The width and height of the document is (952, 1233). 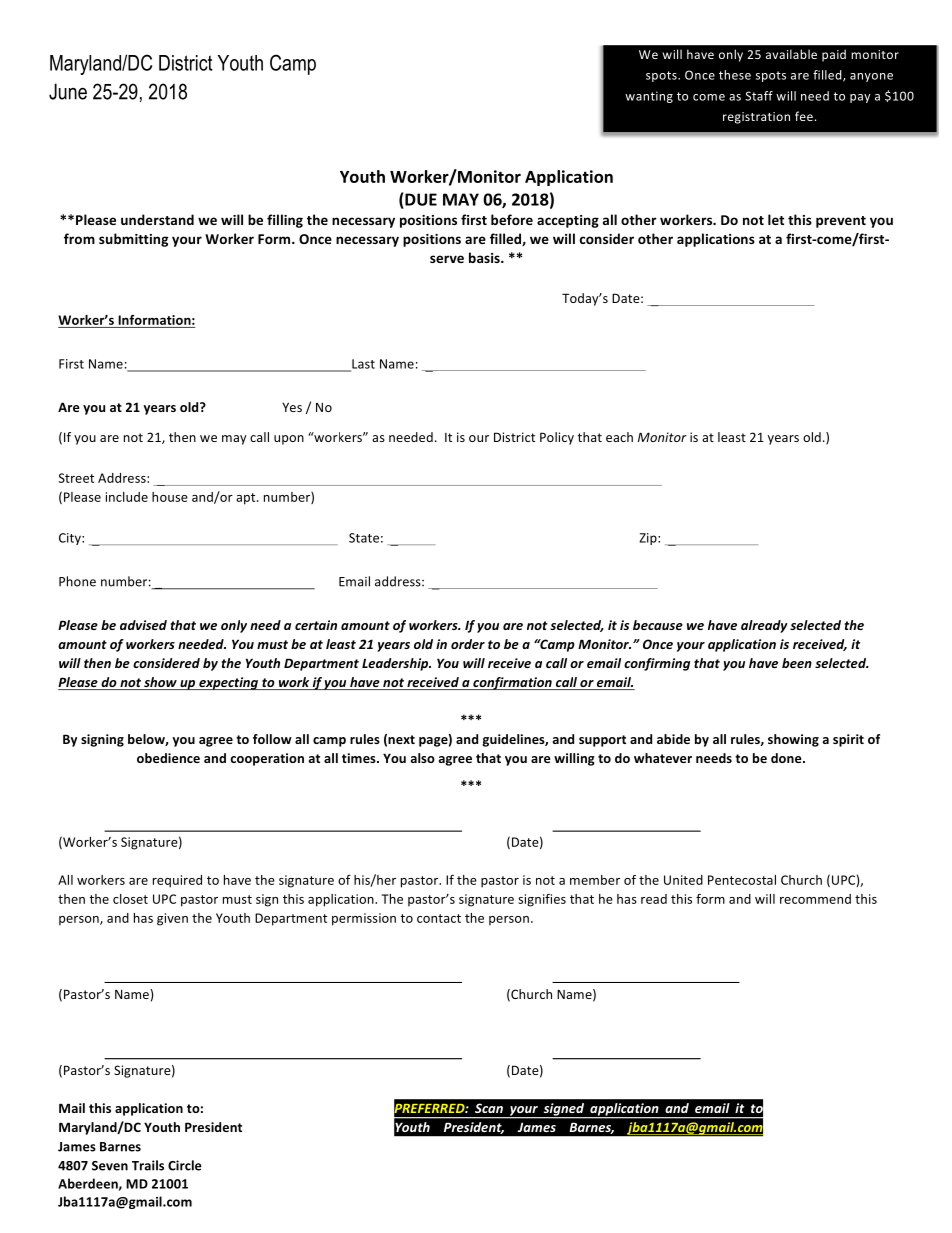 What do you see at coordinates (468, 644) in the document?
I see `order` at bounding box center [468, 644].
